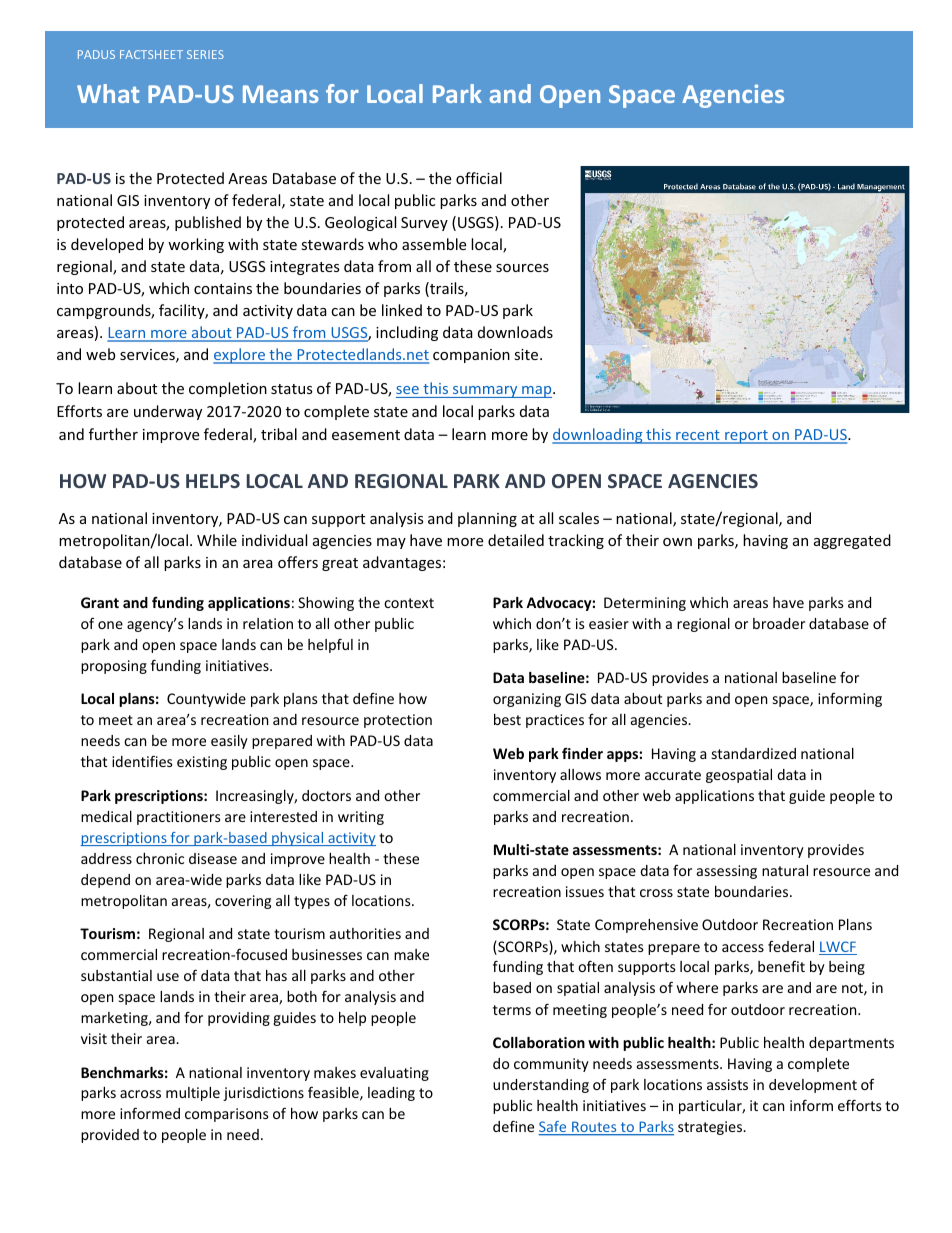 Image resolution: width=952 pixels, height=1233 pixels. What do you see at coordinates (240, 356) in the page?
I see `explore` at bounding box center [240, 356].
